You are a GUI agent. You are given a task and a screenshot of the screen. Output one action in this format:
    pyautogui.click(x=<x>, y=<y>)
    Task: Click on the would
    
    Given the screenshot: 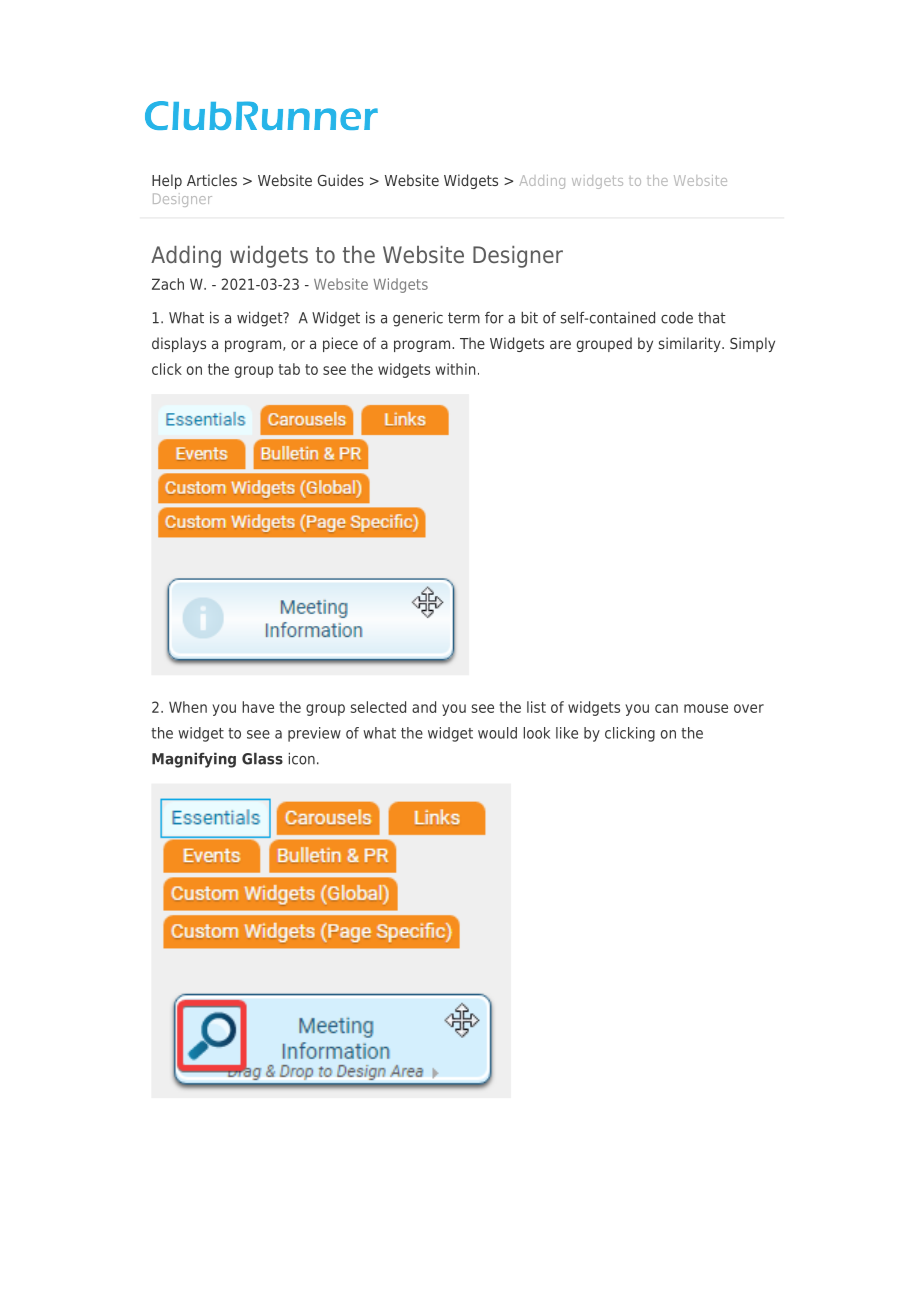 What is the action you would take?
    pyautogui.click(x=497, y=733)
